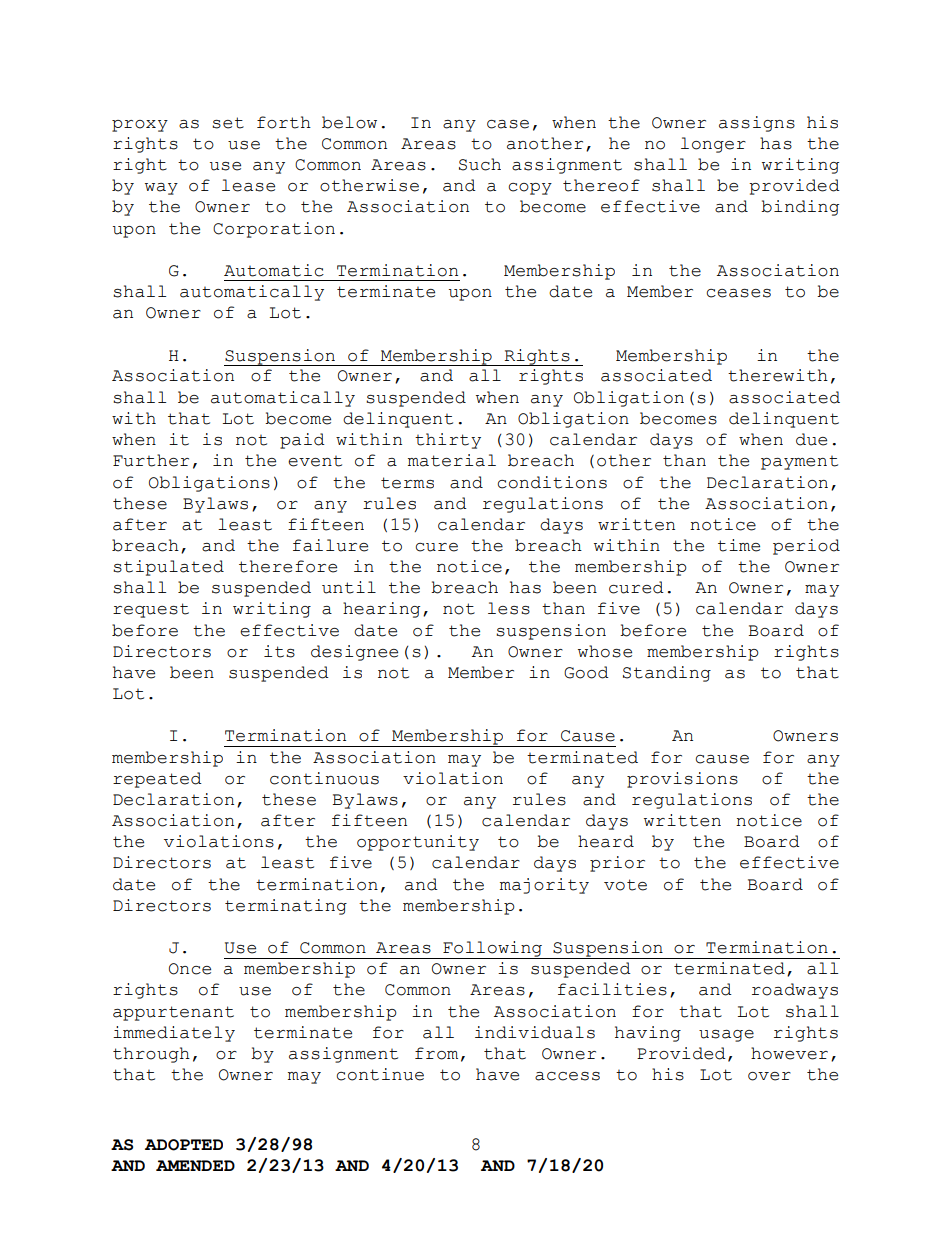 Image resolution: width=952 pixels, height=1233 pixels. What do you see at coordinates (811, 439) in the document?
I see `due` at bounding box center [811, 439].
